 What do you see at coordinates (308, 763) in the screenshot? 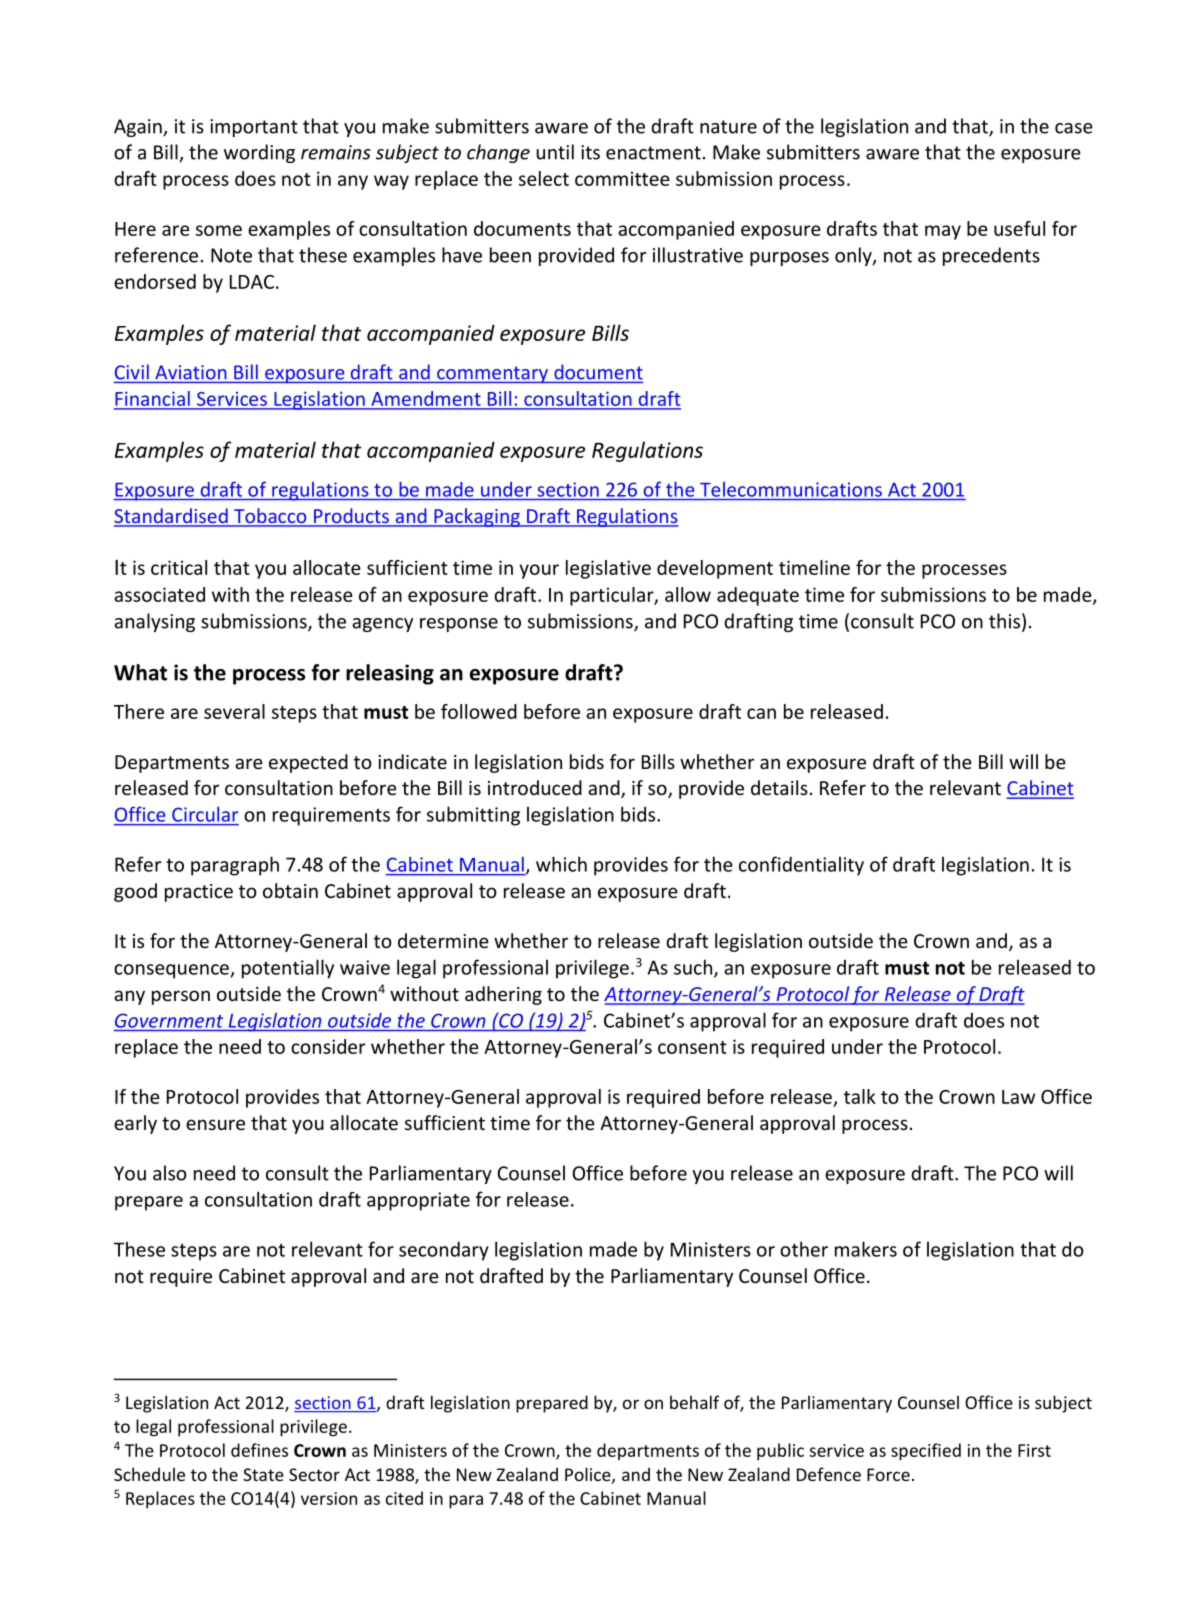
I see `expected` at bounding box center [308, 763].
